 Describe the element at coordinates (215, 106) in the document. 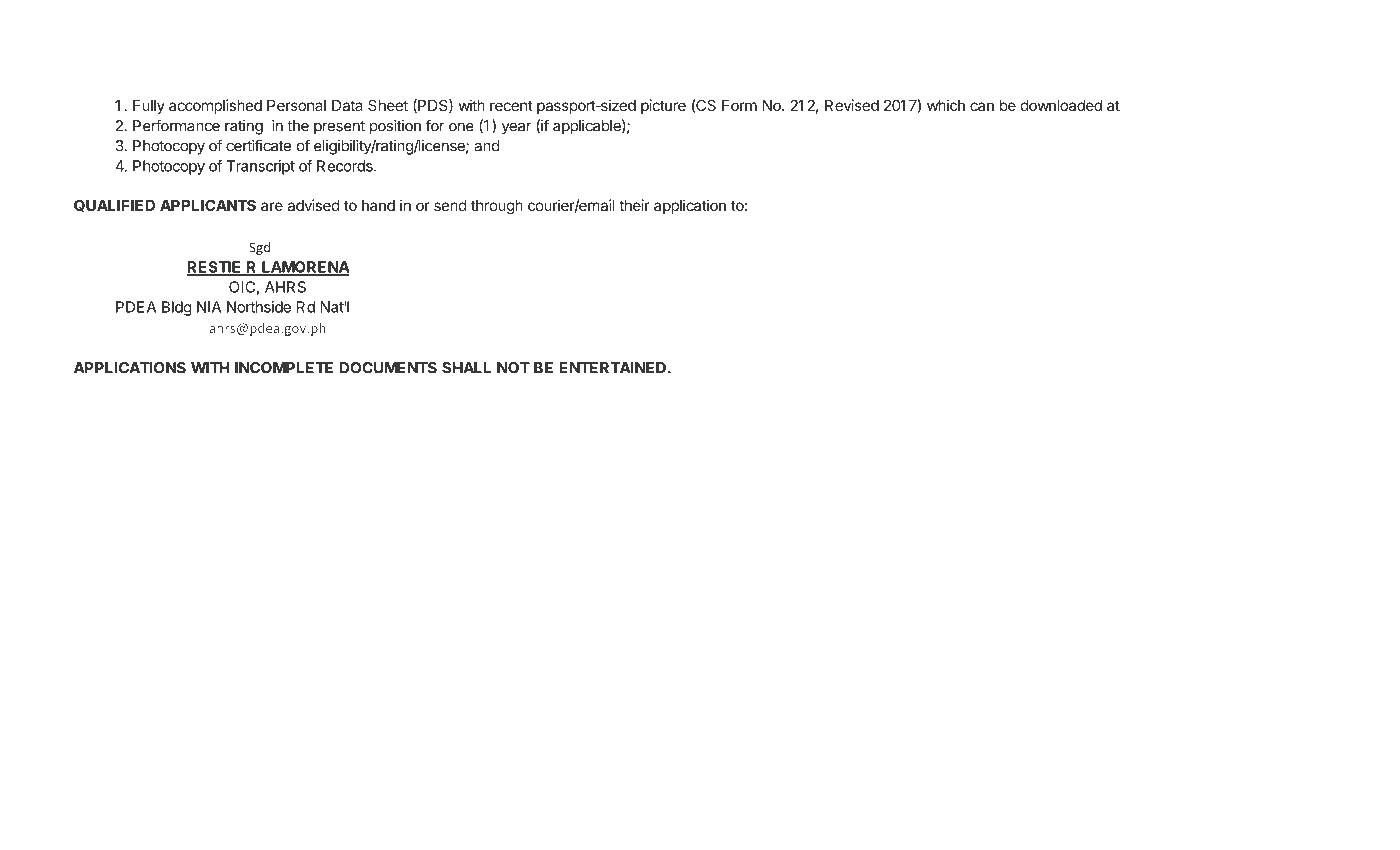

I see `accomplished` at that location.
